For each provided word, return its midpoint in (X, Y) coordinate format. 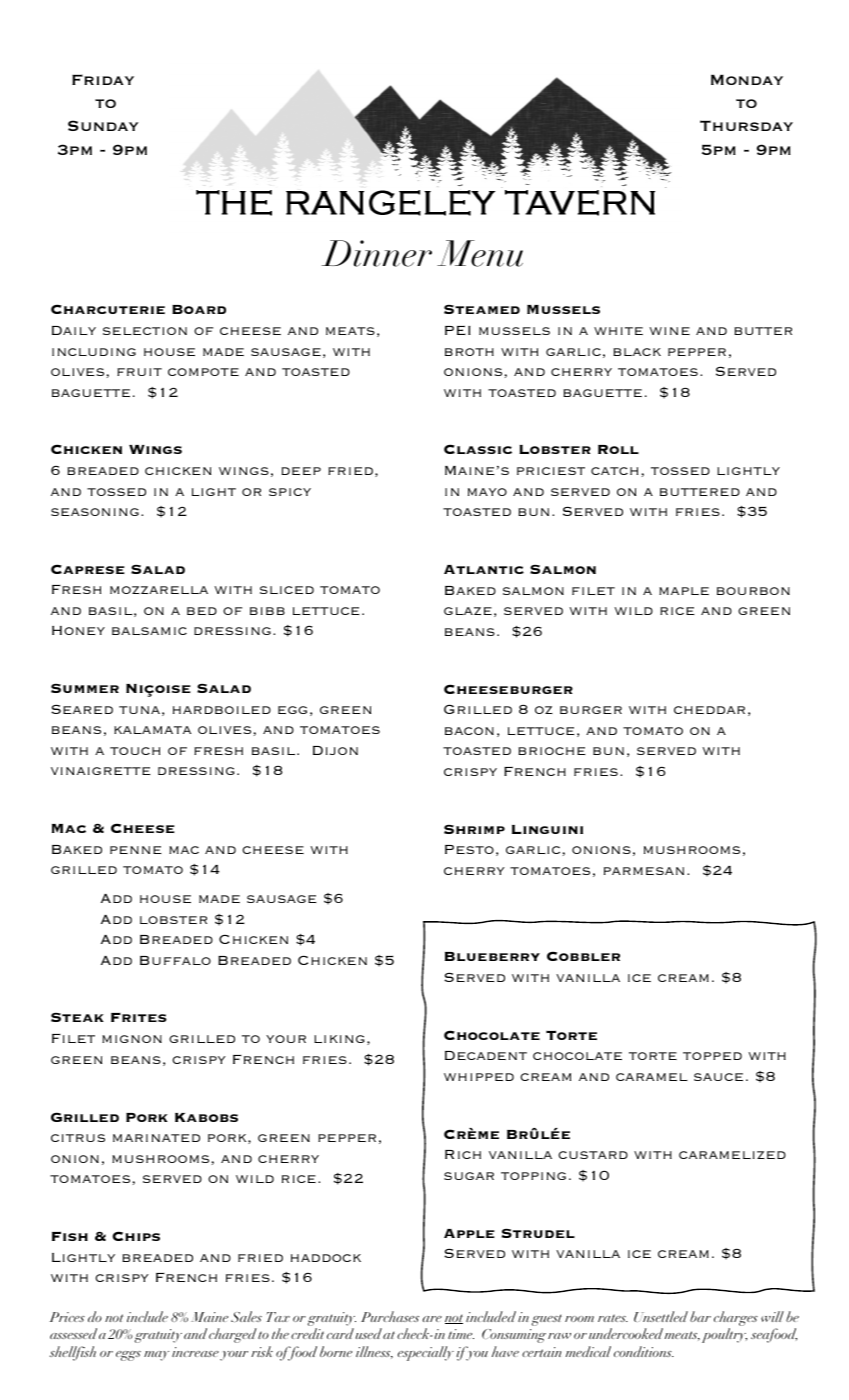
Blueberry (492, 956)
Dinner (377, 253)
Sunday (103, 125)
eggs (128, 1356)
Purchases (390, 1316)
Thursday (746, 125)
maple (684, 591)
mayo (487, 492)
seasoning (95, 512)
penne (135, 850)
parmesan (644, 871)
